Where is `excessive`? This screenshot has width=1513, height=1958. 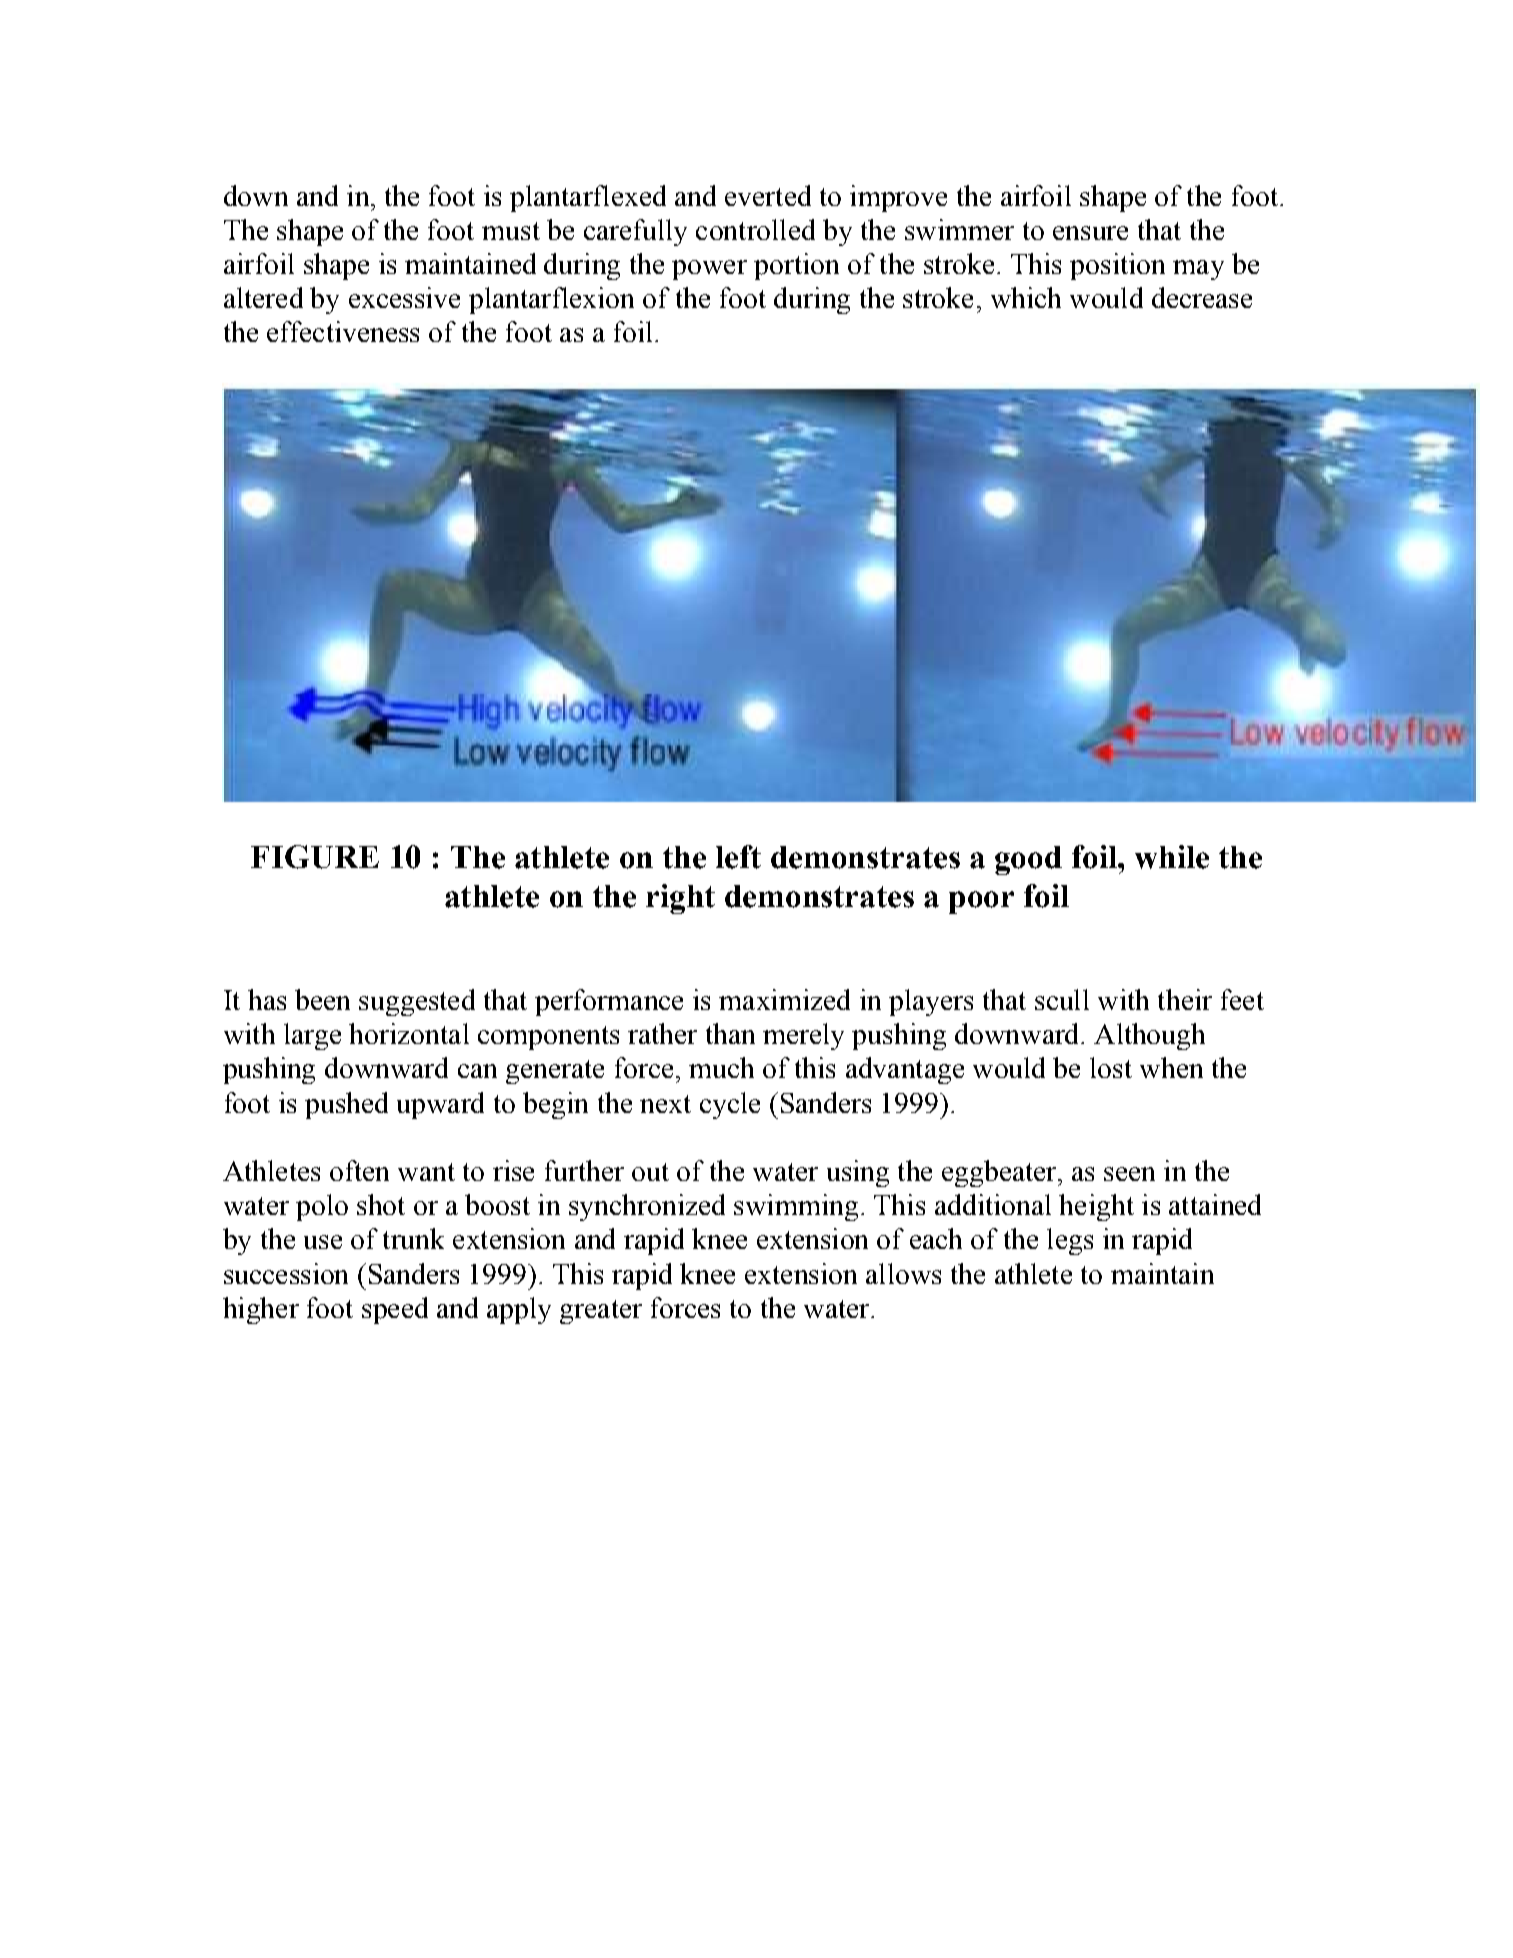
excessive is located at coordinates (404, 297).
